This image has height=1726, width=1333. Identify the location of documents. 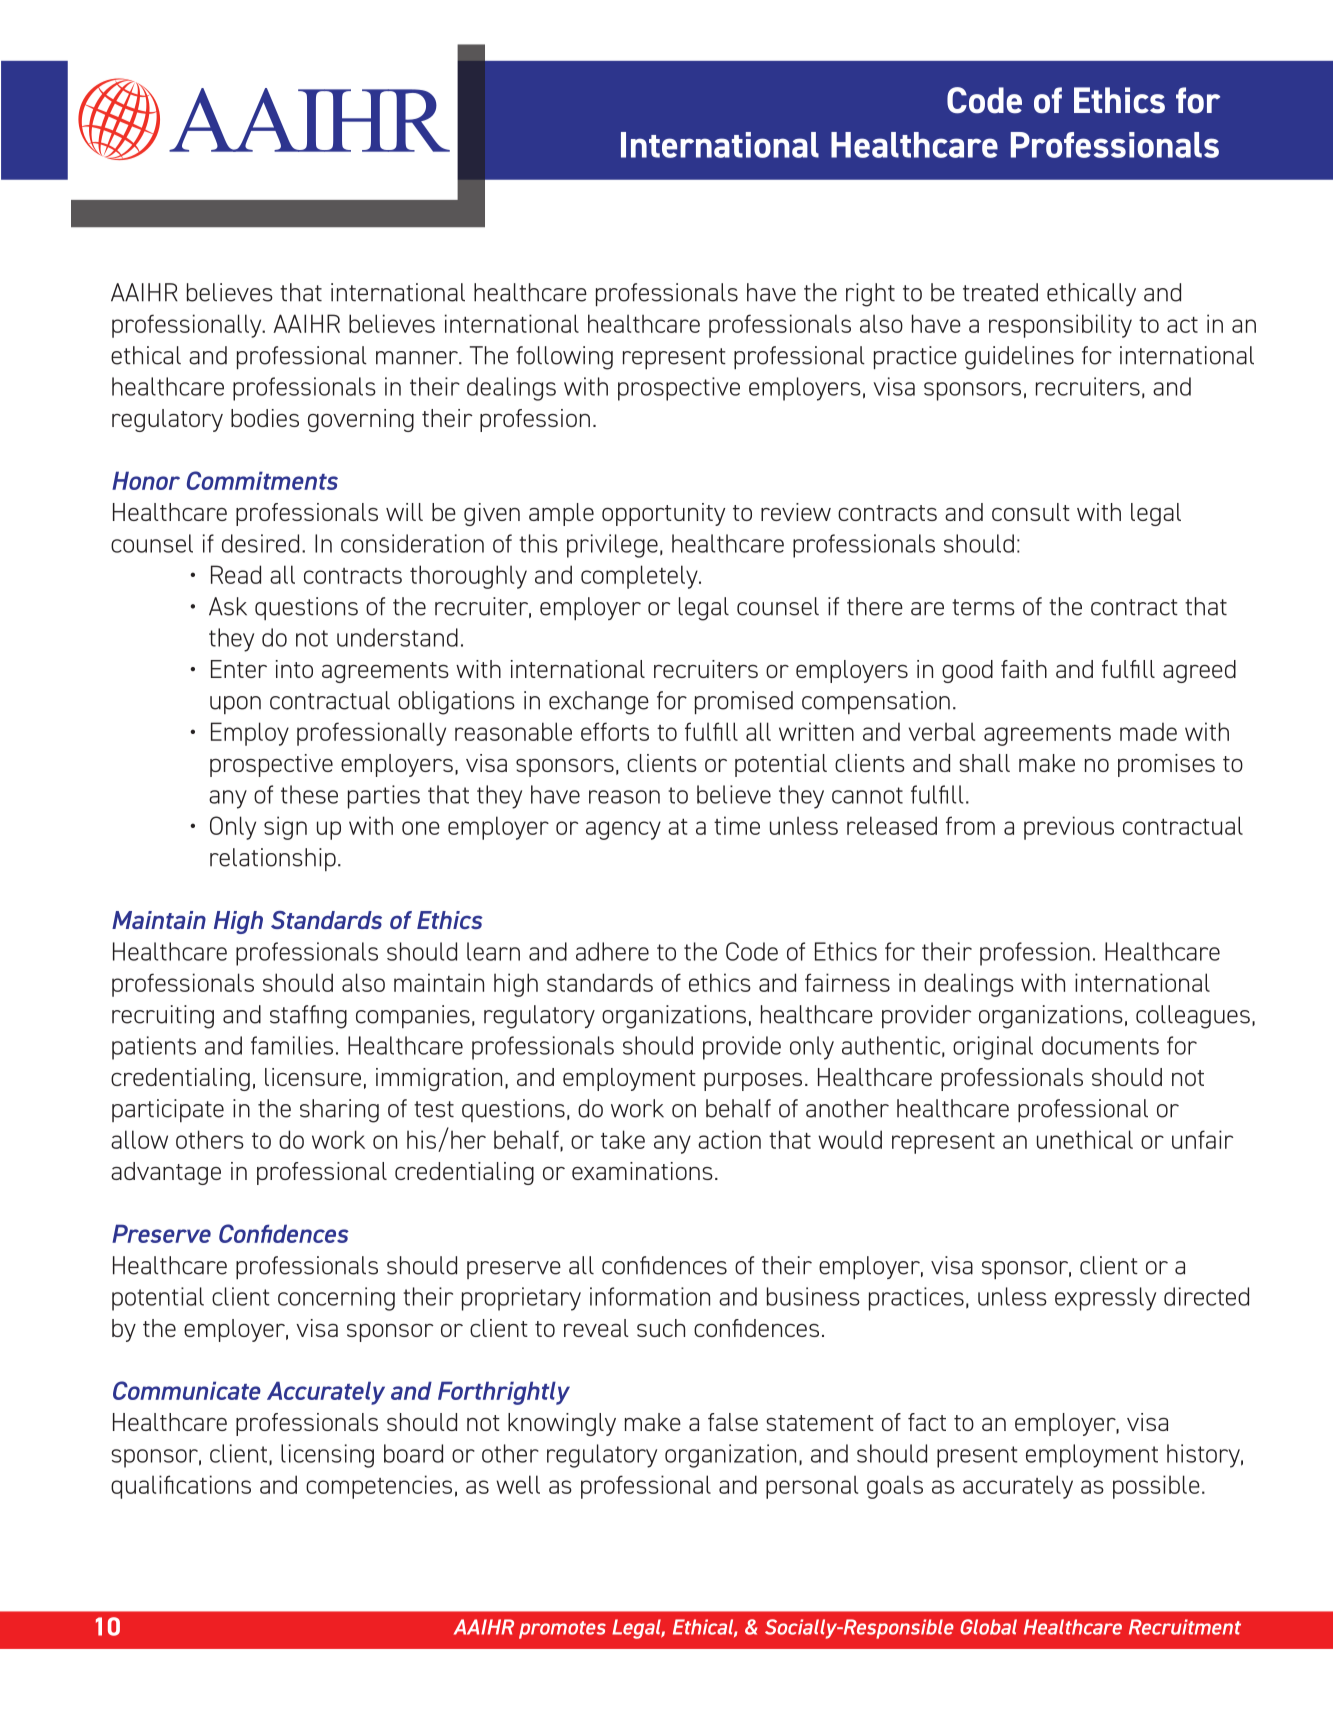
(1100, 1045).
